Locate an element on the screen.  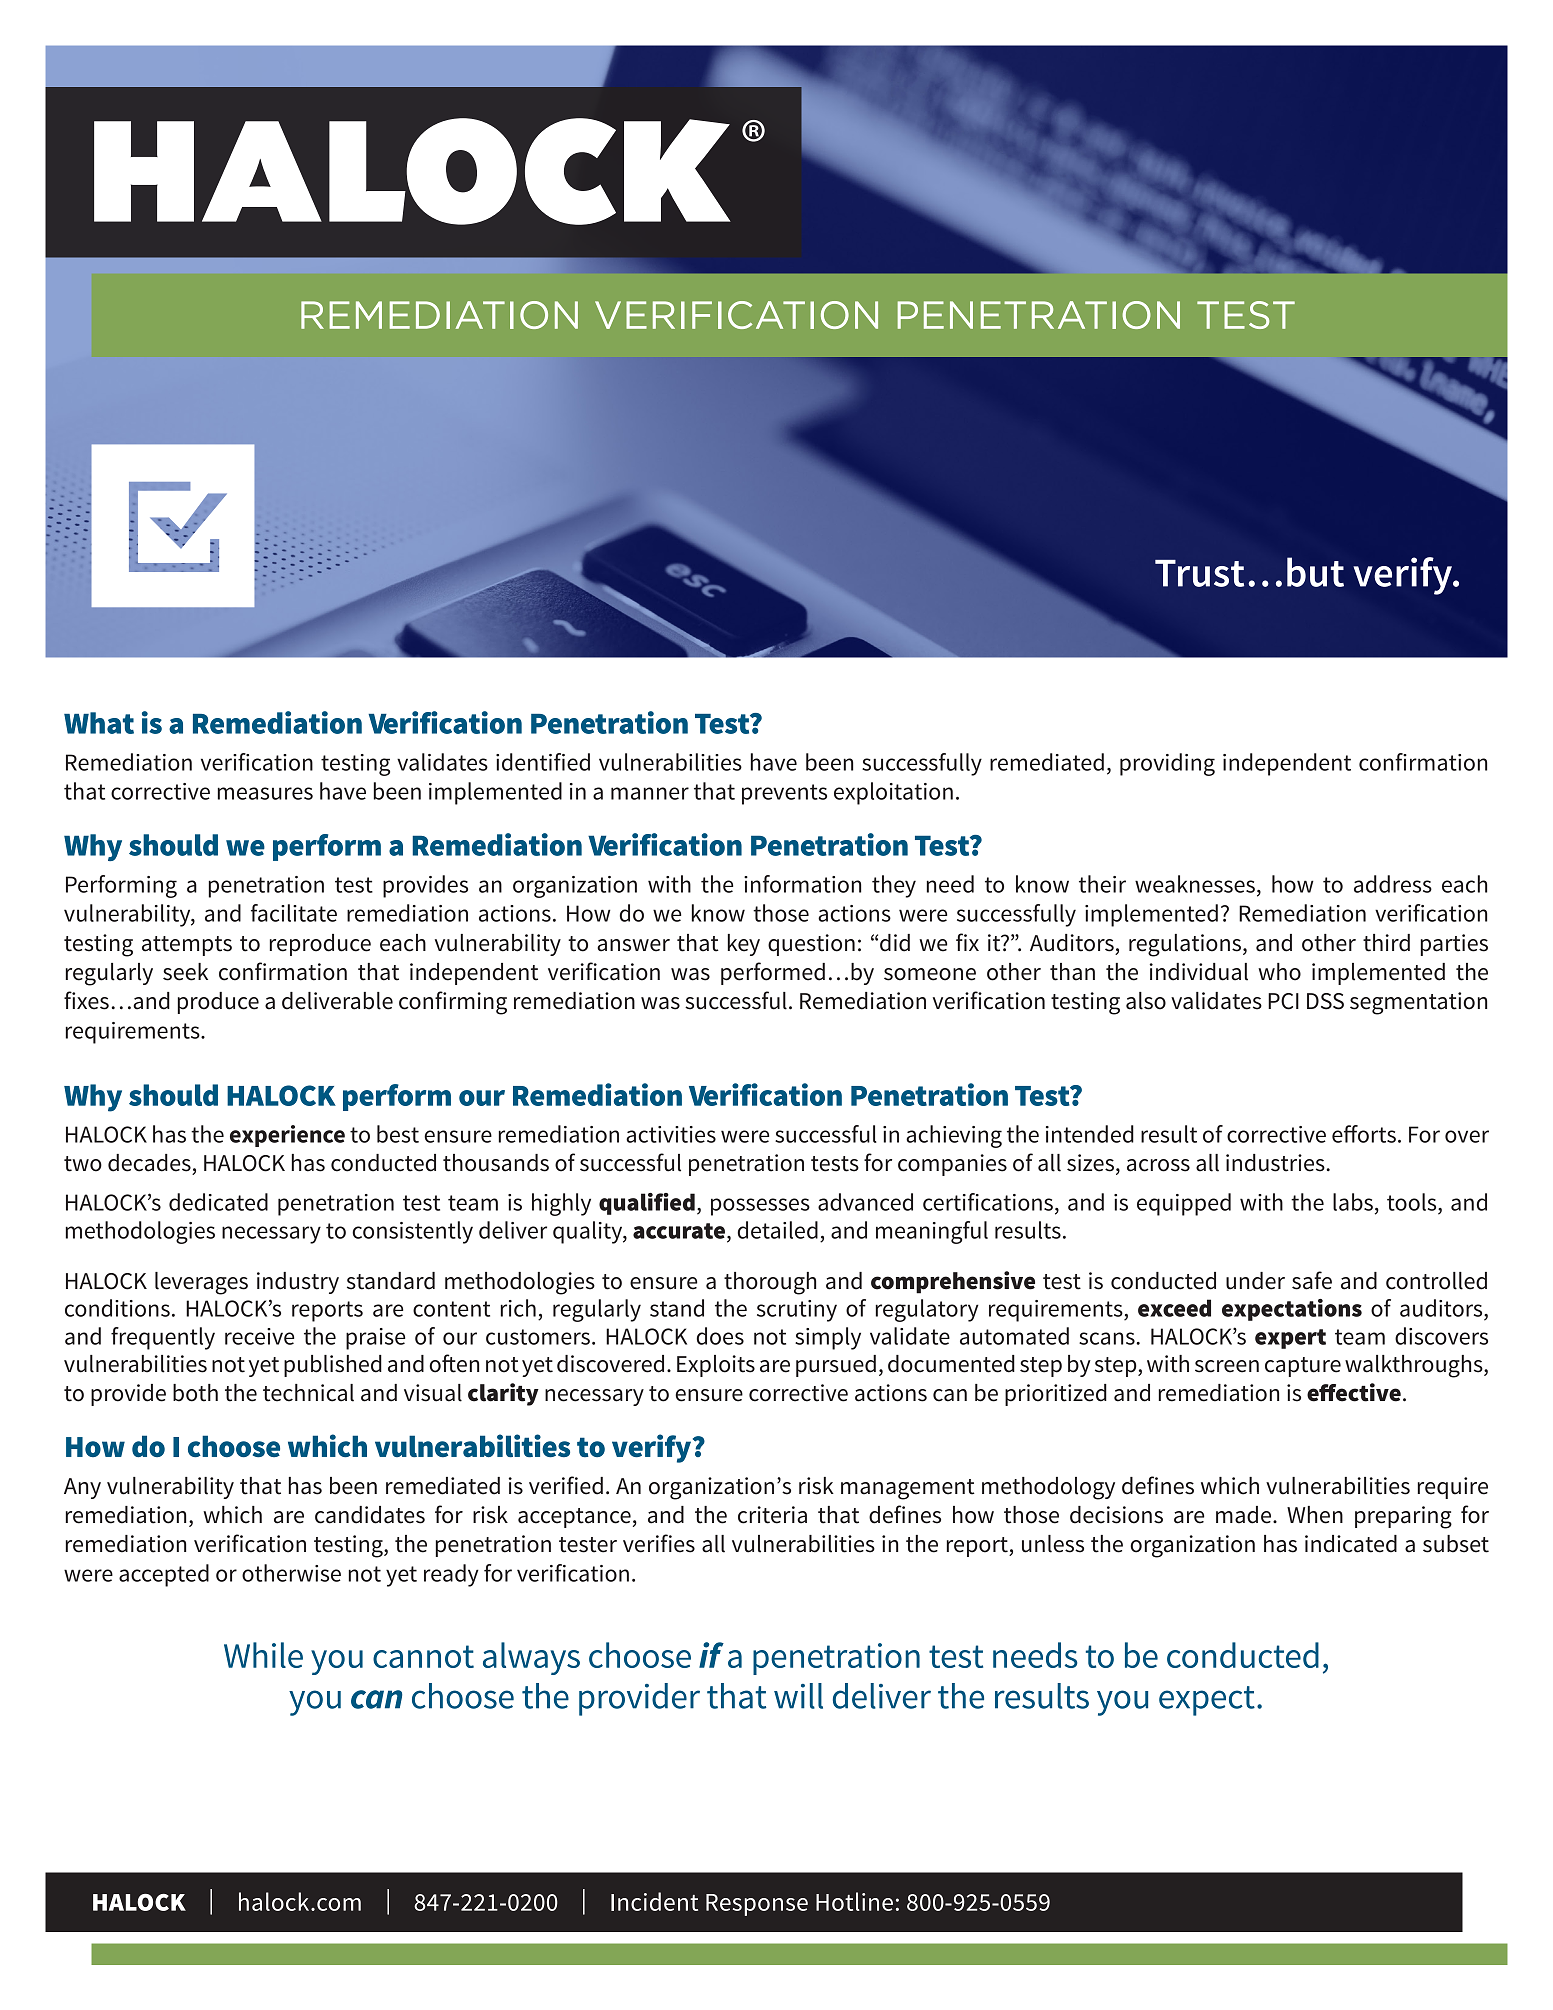
verifies is located at coordinates (659, 1543).
